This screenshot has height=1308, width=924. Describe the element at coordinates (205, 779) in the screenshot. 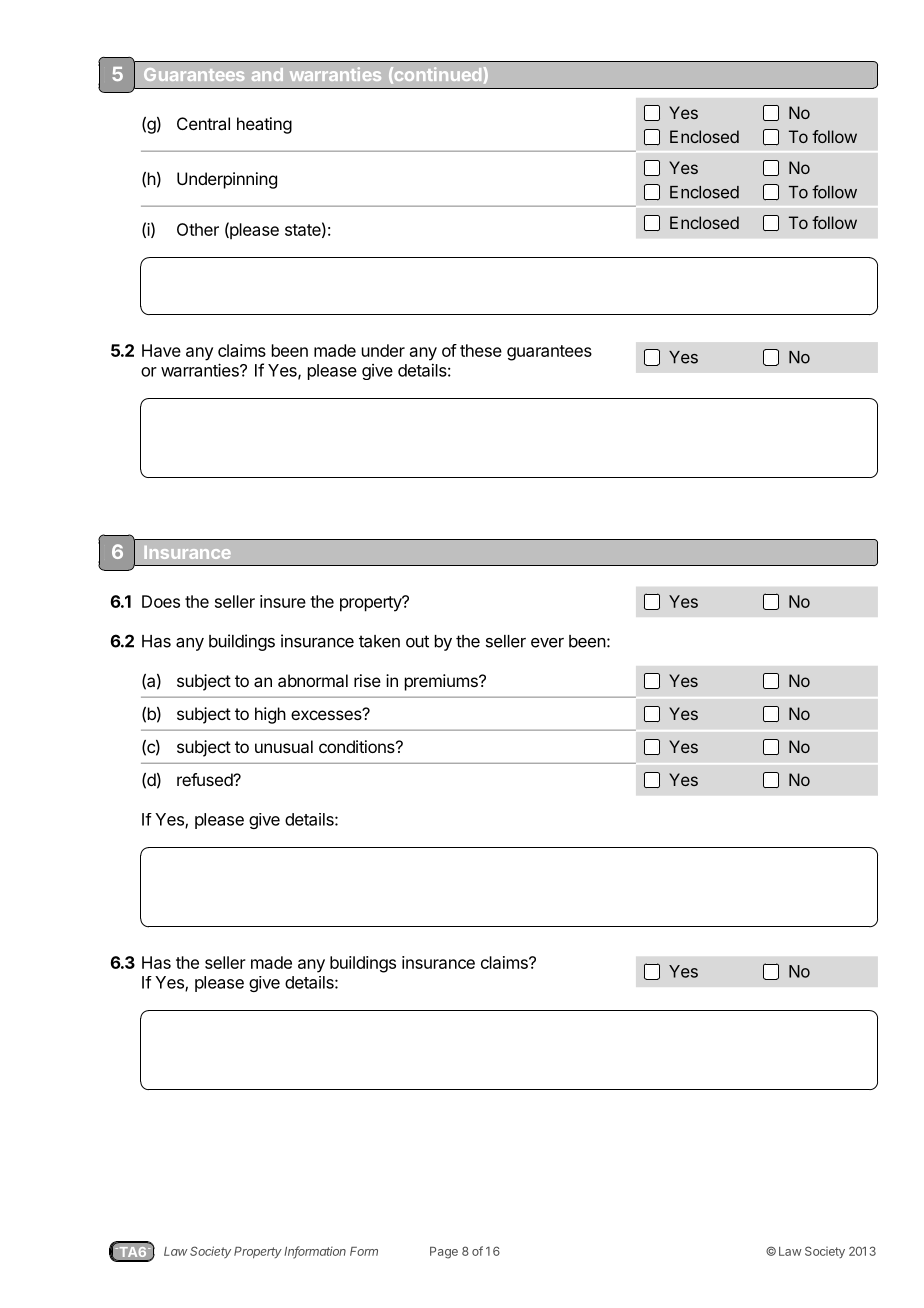

I see `refused` at that location.
